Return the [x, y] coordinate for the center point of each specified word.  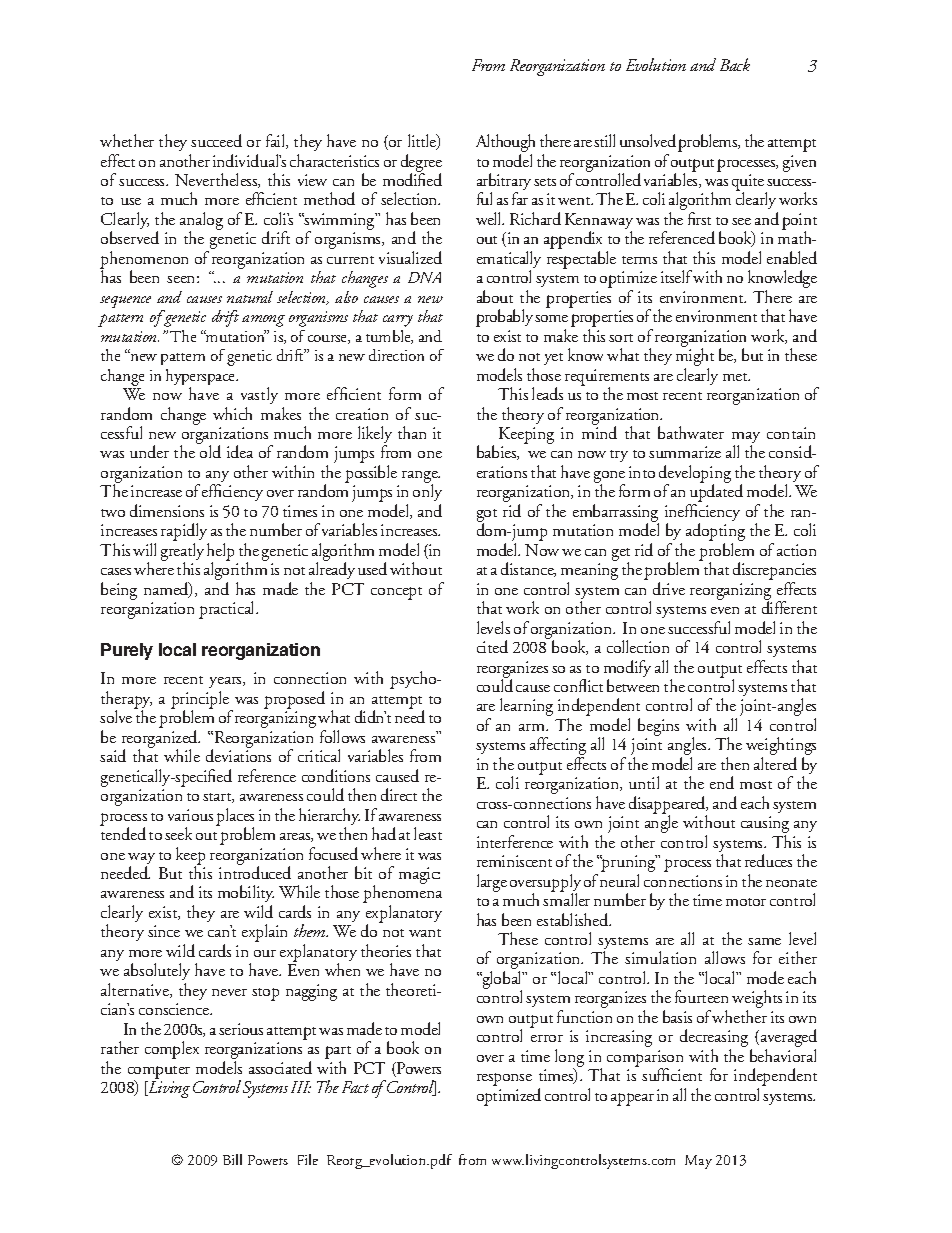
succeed [216, 140]
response [504, 1079]
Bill [232, 1159]
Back [735, 64]
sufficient [672, 1074]
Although [505, 144]
